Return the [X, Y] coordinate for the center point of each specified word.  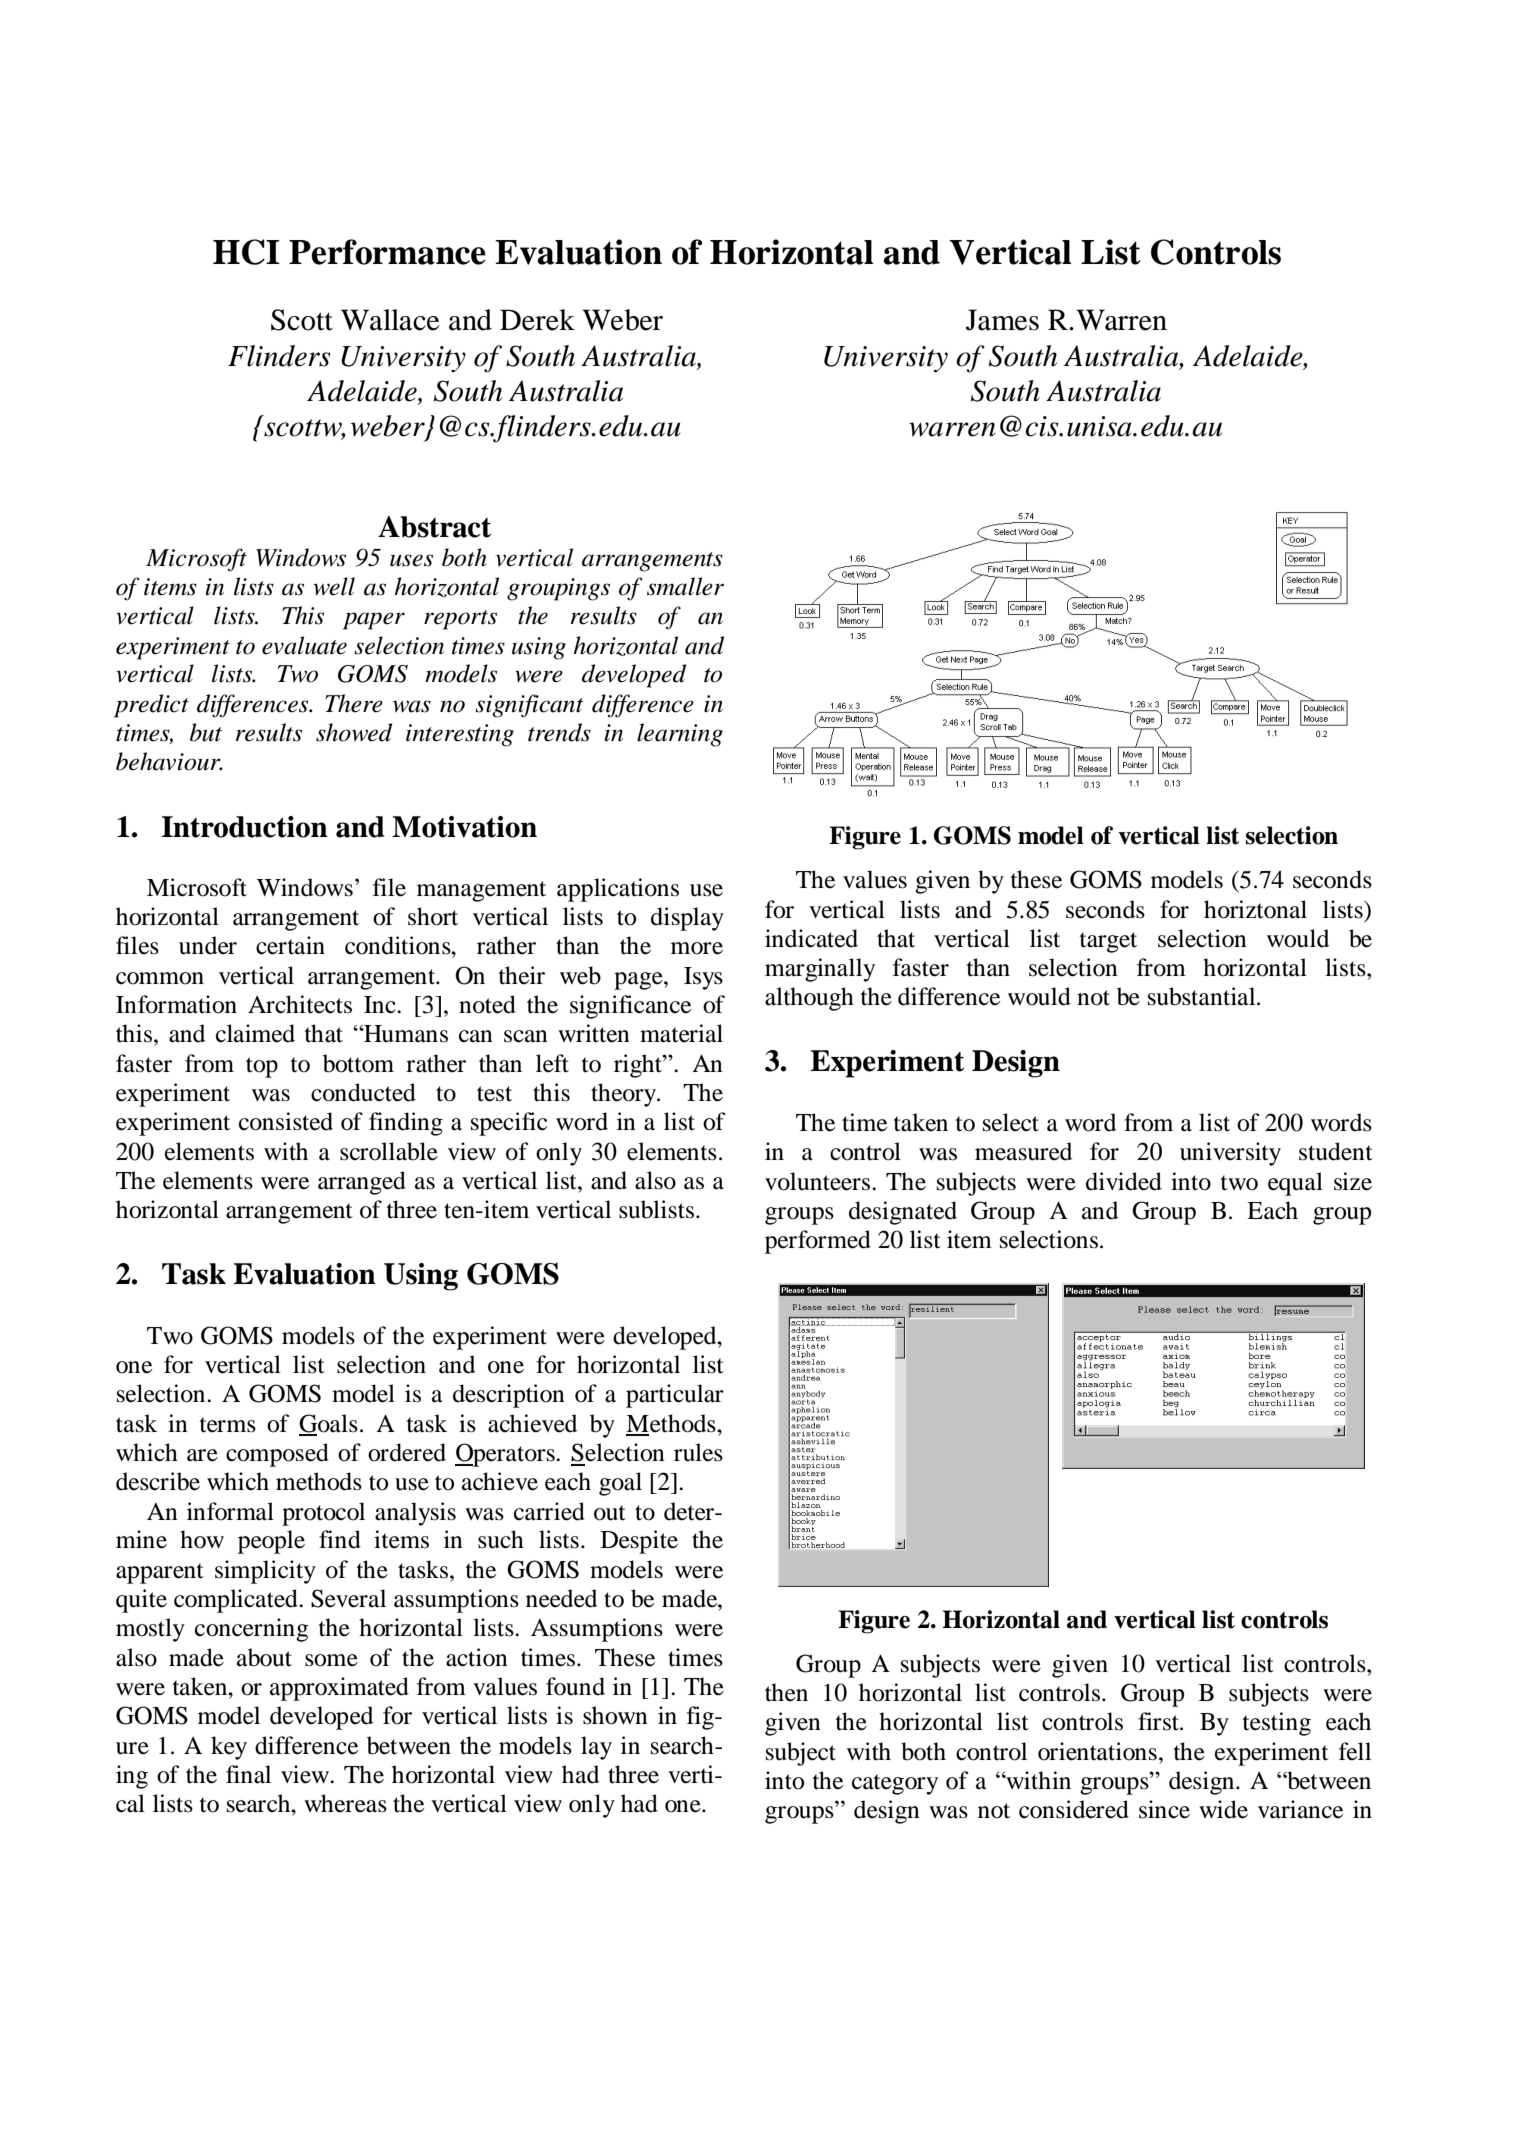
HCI [246, 252]
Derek [537, 320]
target [1108, 942]
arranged [362, 1183]
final [248, 1774]
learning [680, 735]
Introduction [245, 827]
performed [818, 1242]
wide [1223, 1809]
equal [1295, 1184]
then [786, 1692]
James [1002, 320]
